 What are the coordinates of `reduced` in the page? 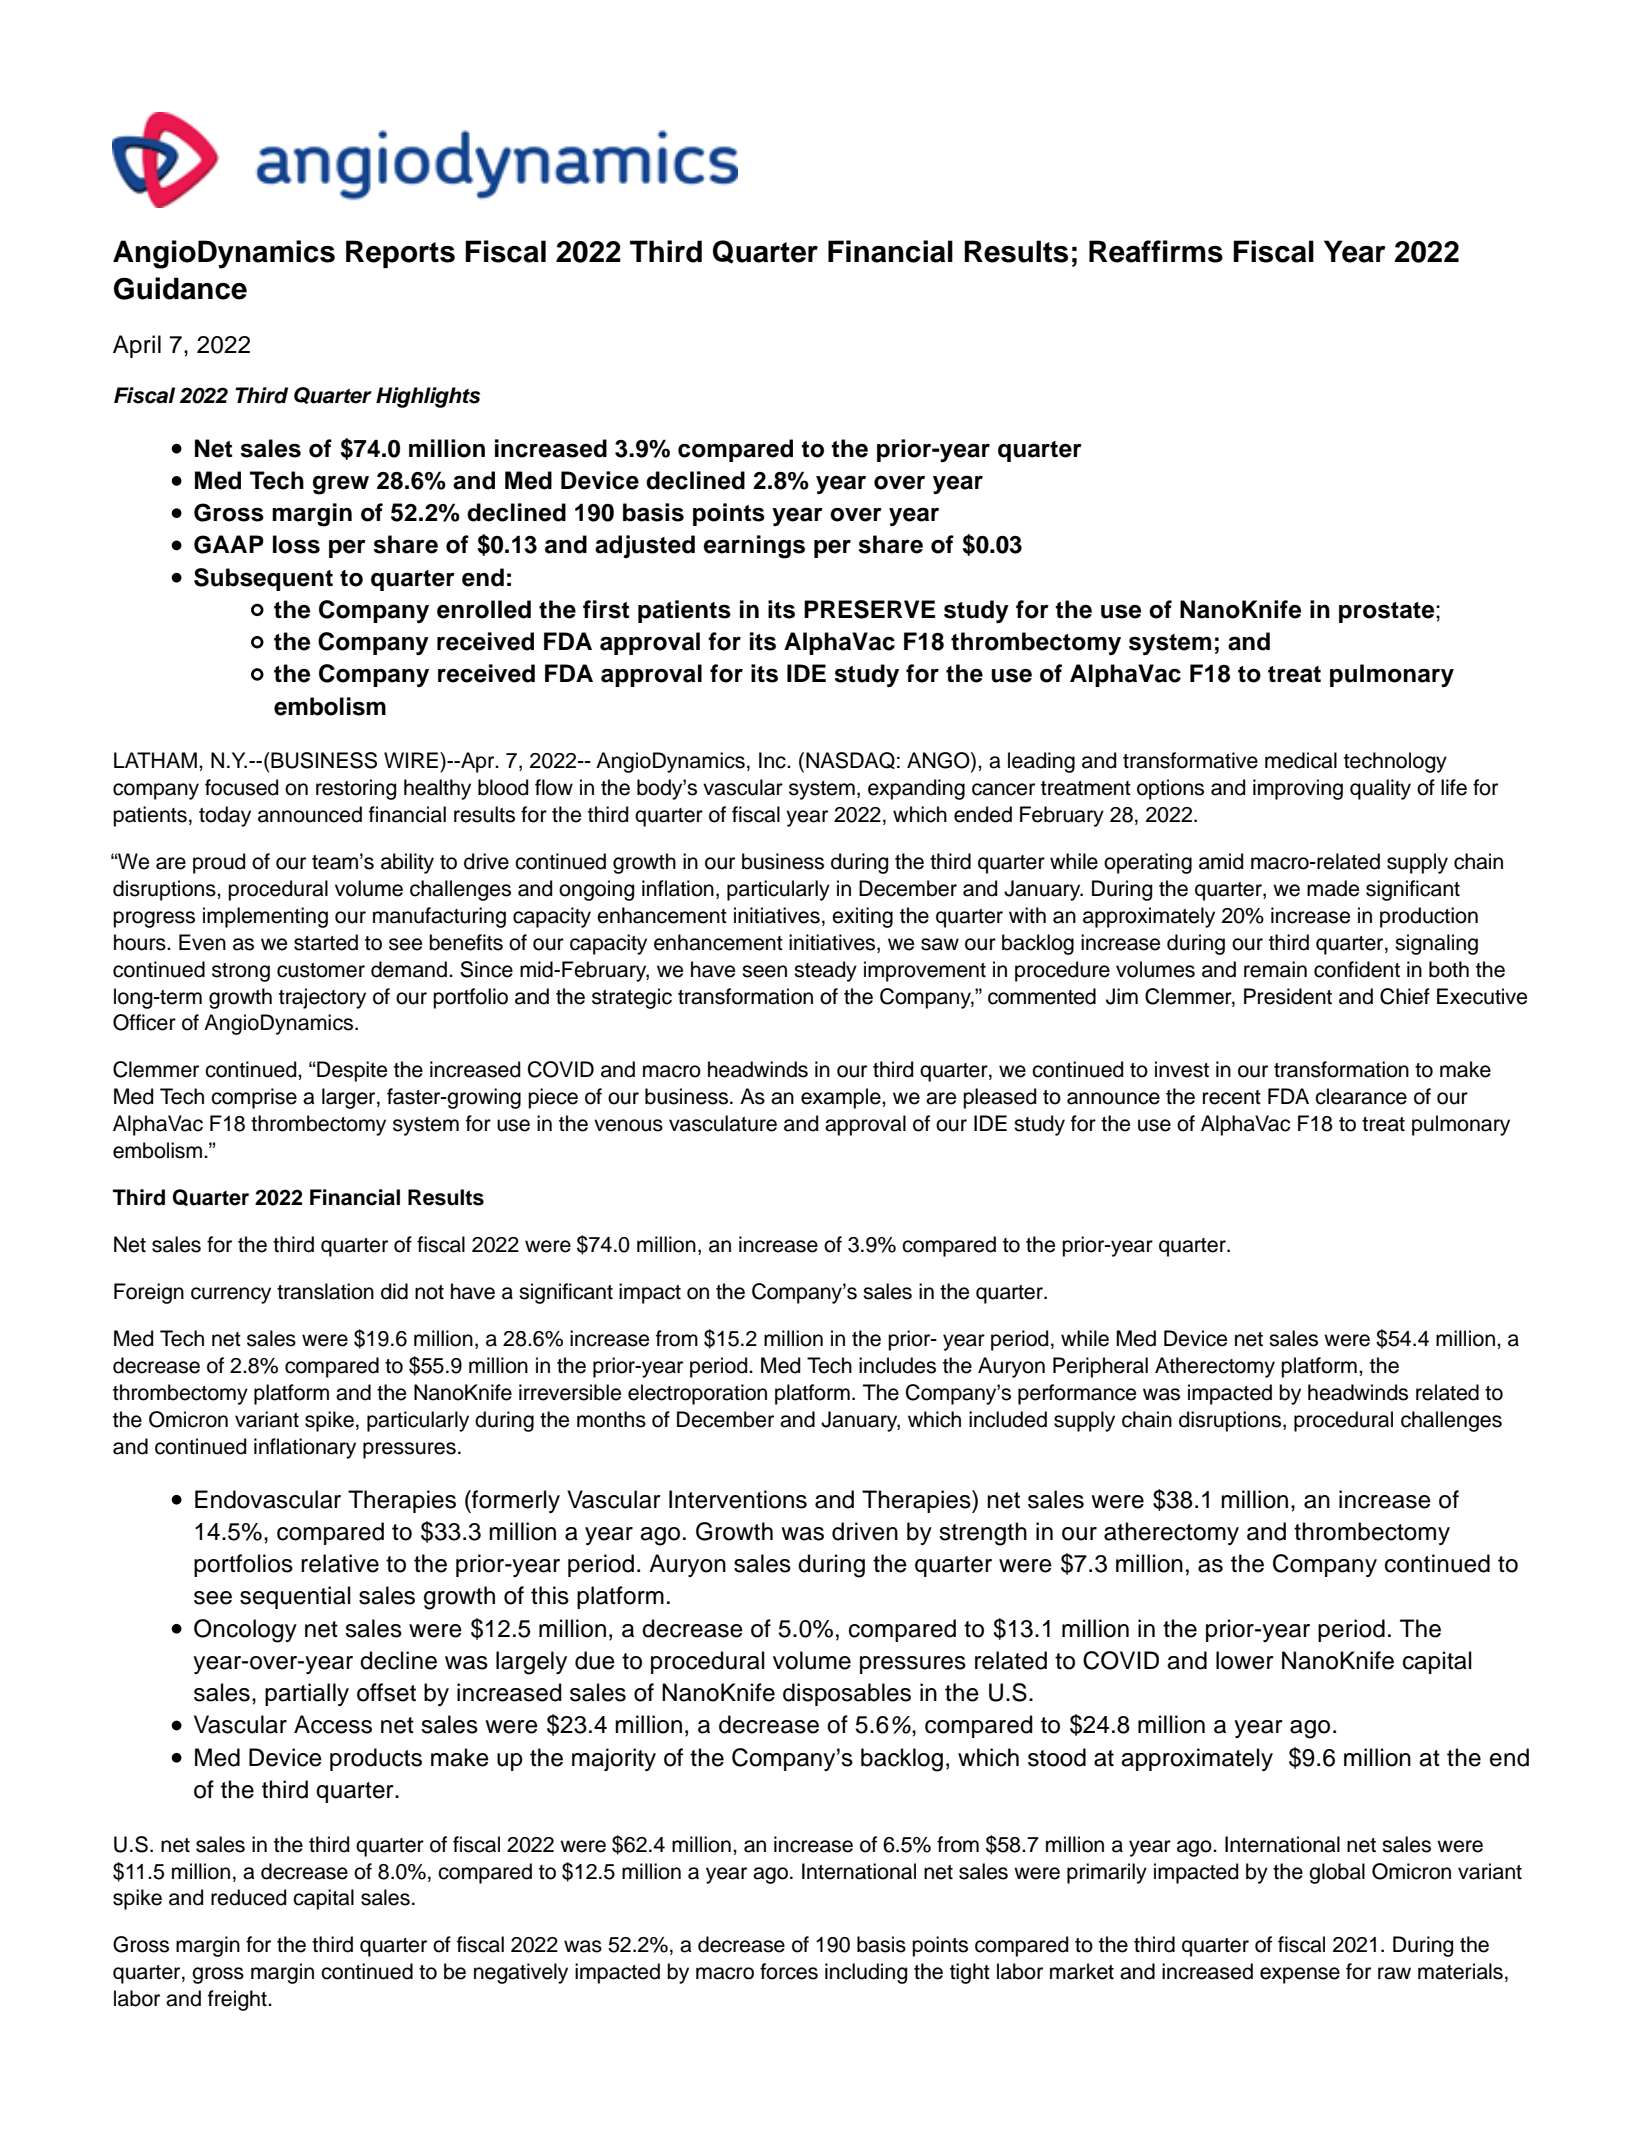 It's located at (248, 1897).
